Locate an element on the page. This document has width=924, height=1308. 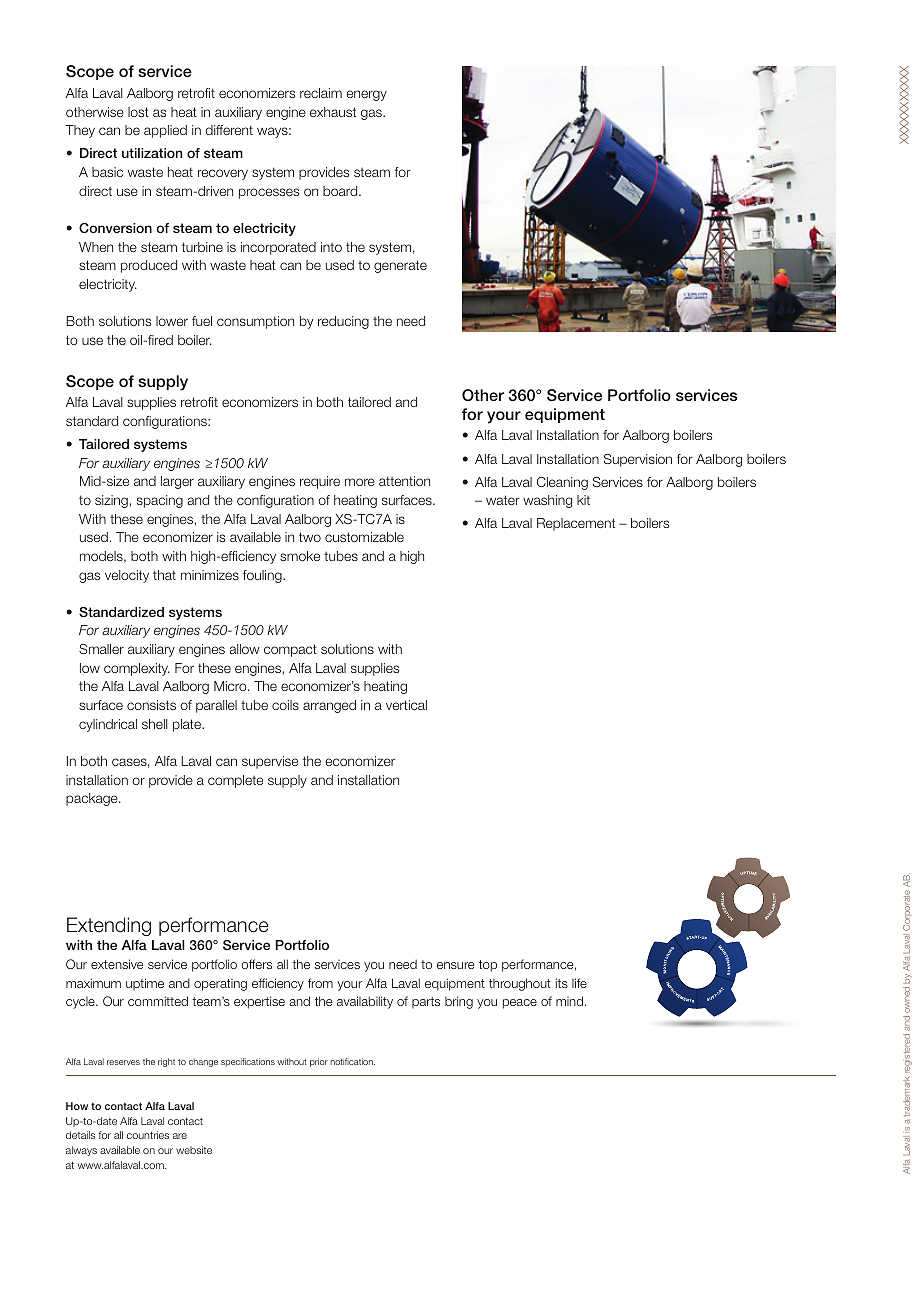
countries is located at coordinates (148, 1135).
